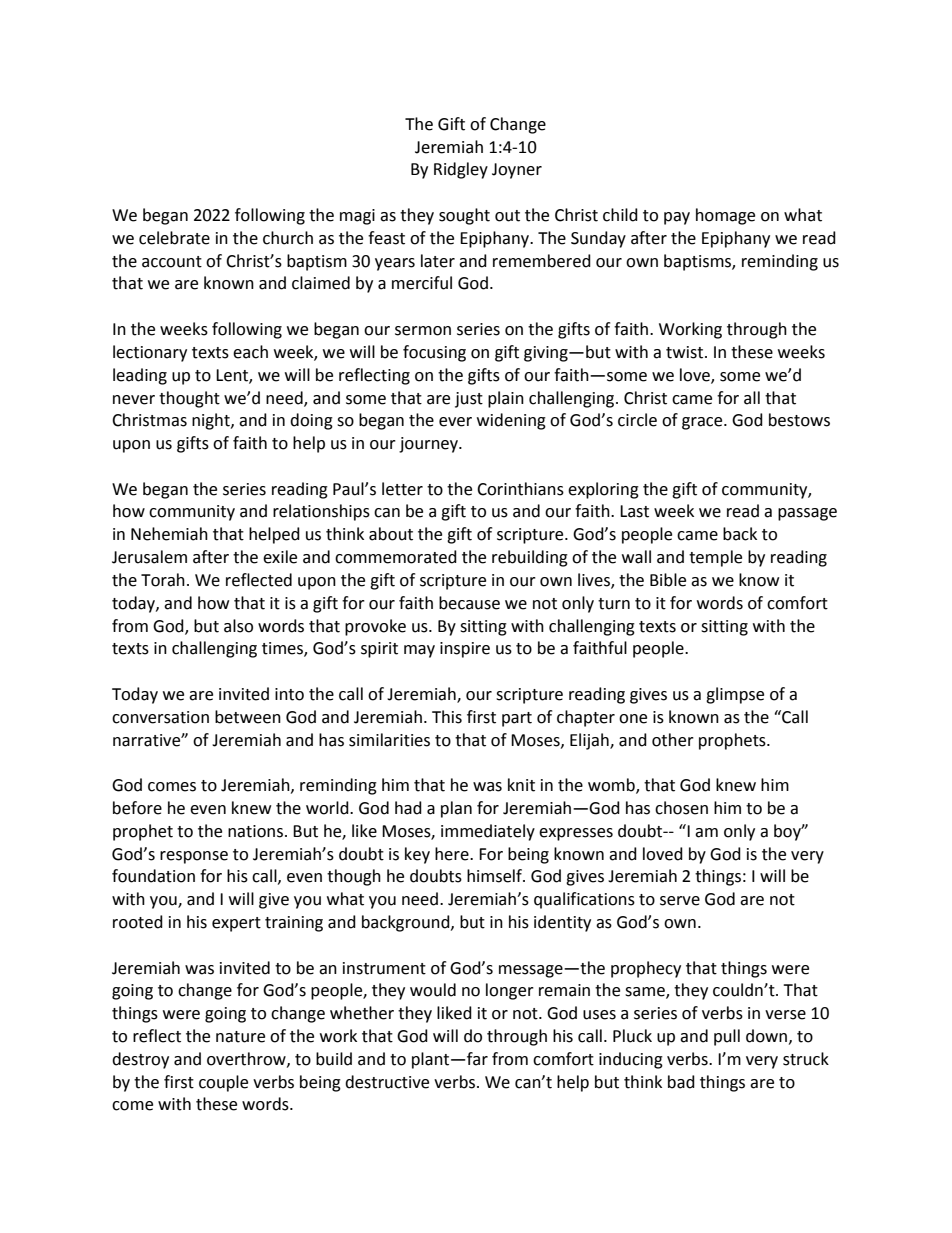 The width and height of the screenshot is (952, 1233). Describe the element at coordinates (520, 489) in the screenshot. I see `Corinthians` at that location.
